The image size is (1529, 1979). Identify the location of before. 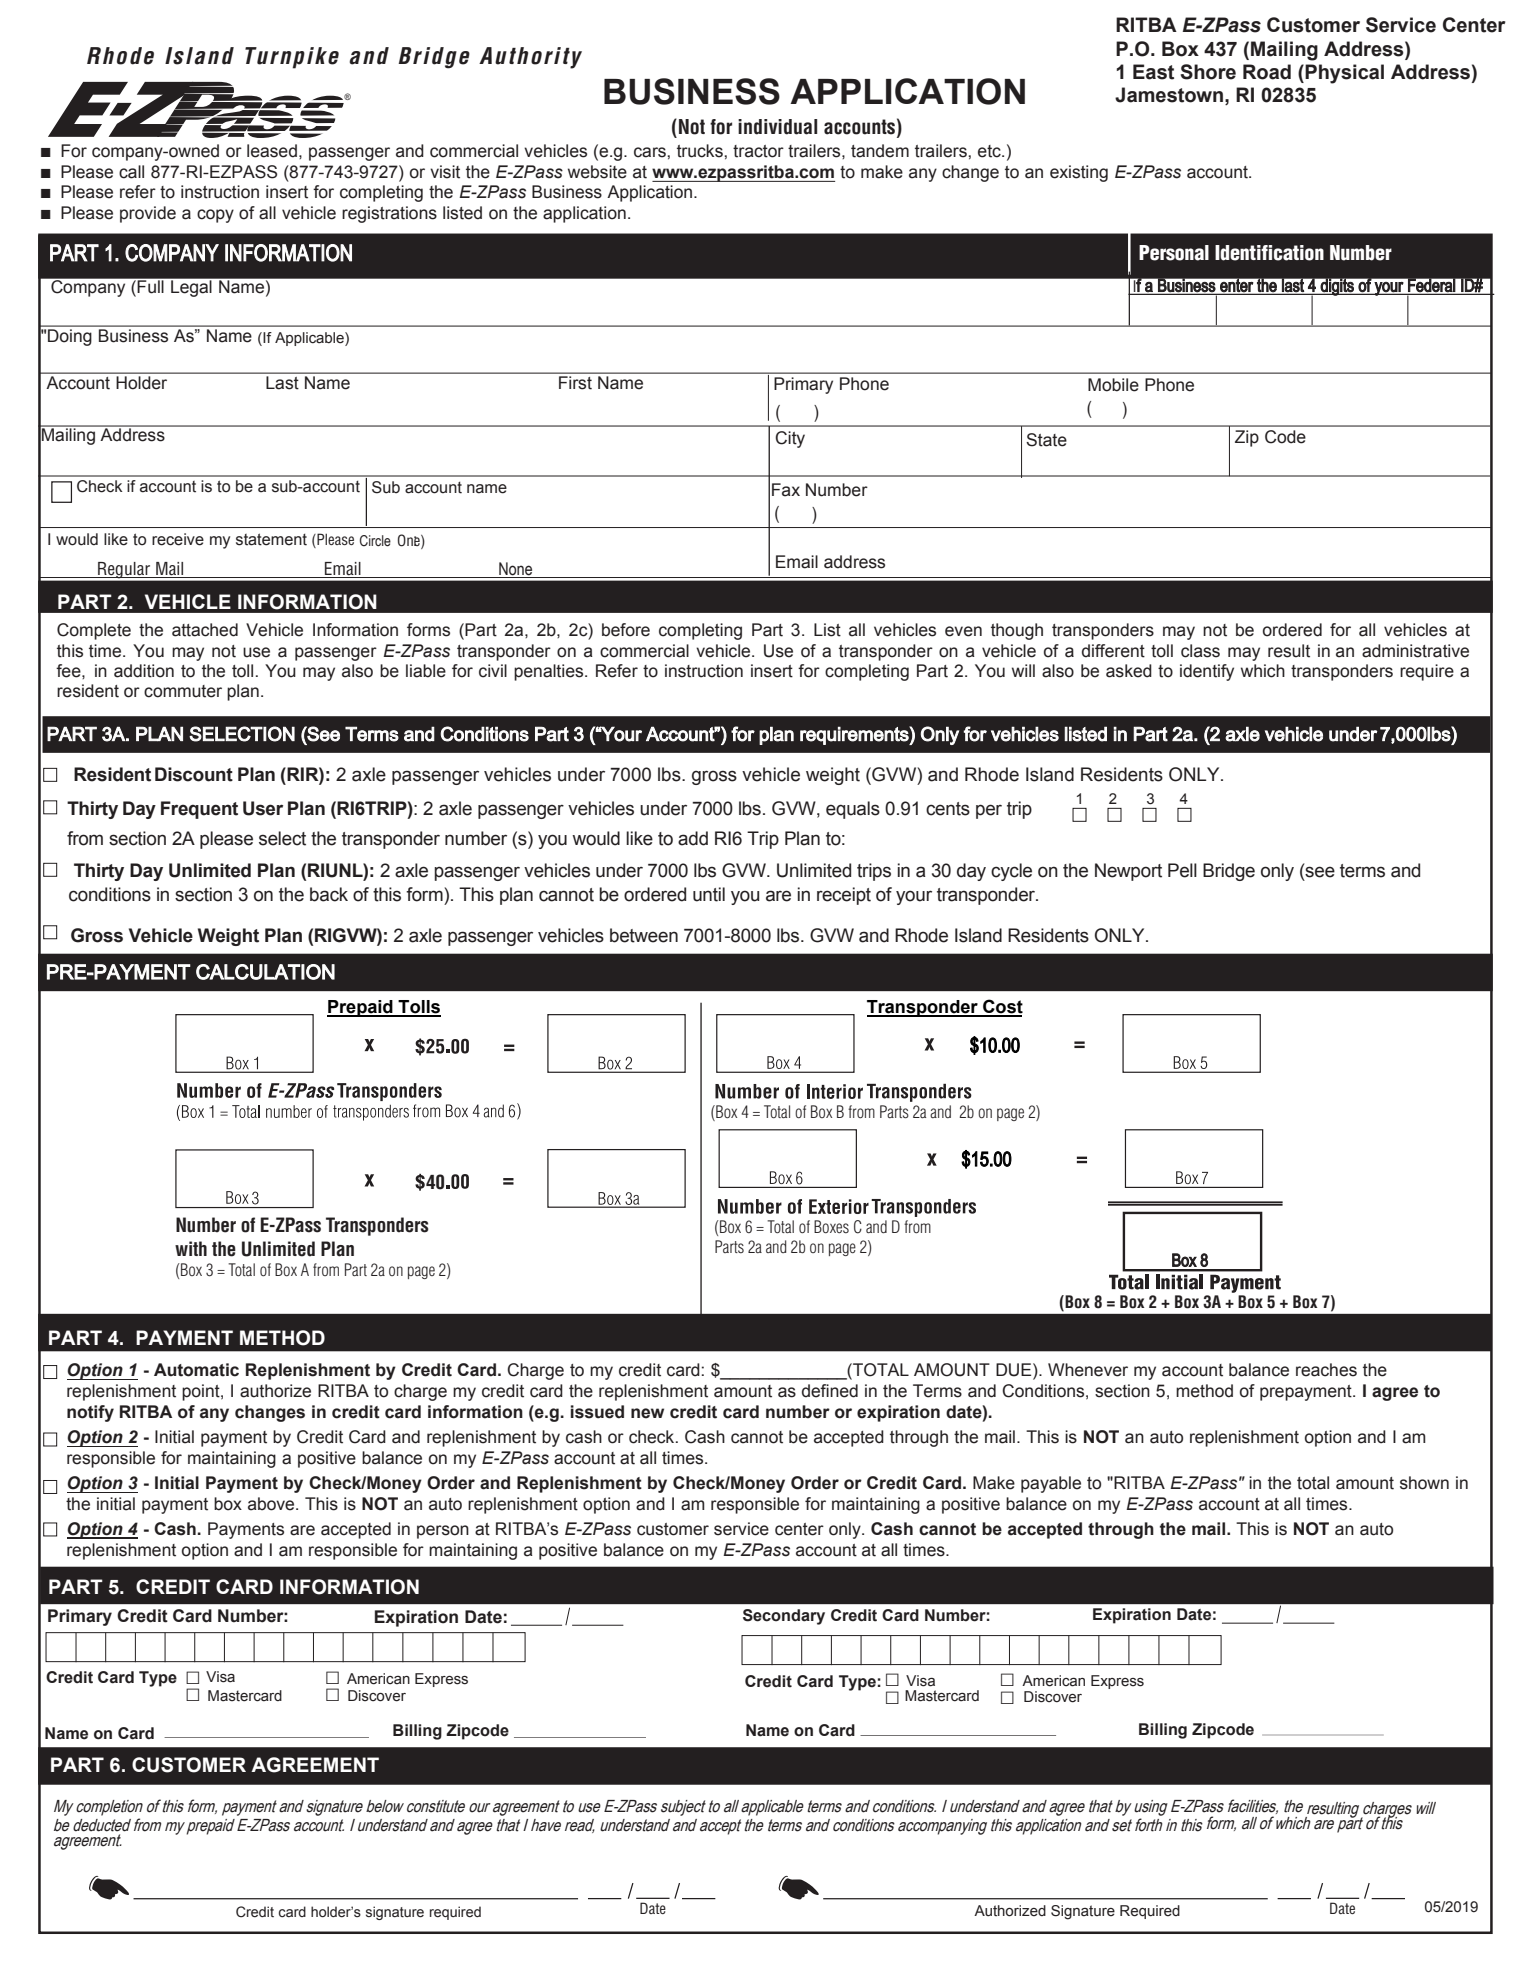
(626, 630).
